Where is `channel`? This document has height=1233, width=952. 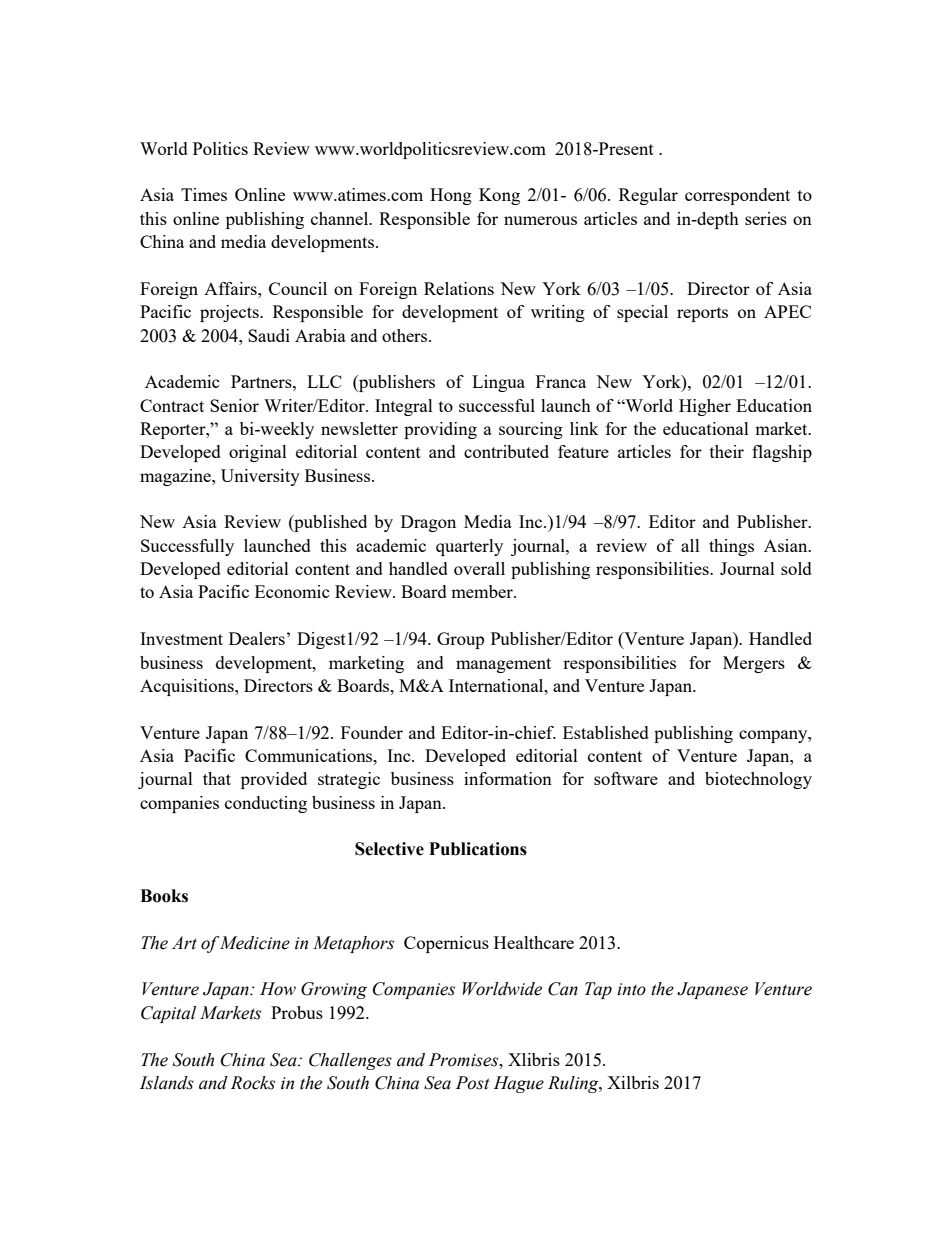 channel is located at coordinates (341, 218).
